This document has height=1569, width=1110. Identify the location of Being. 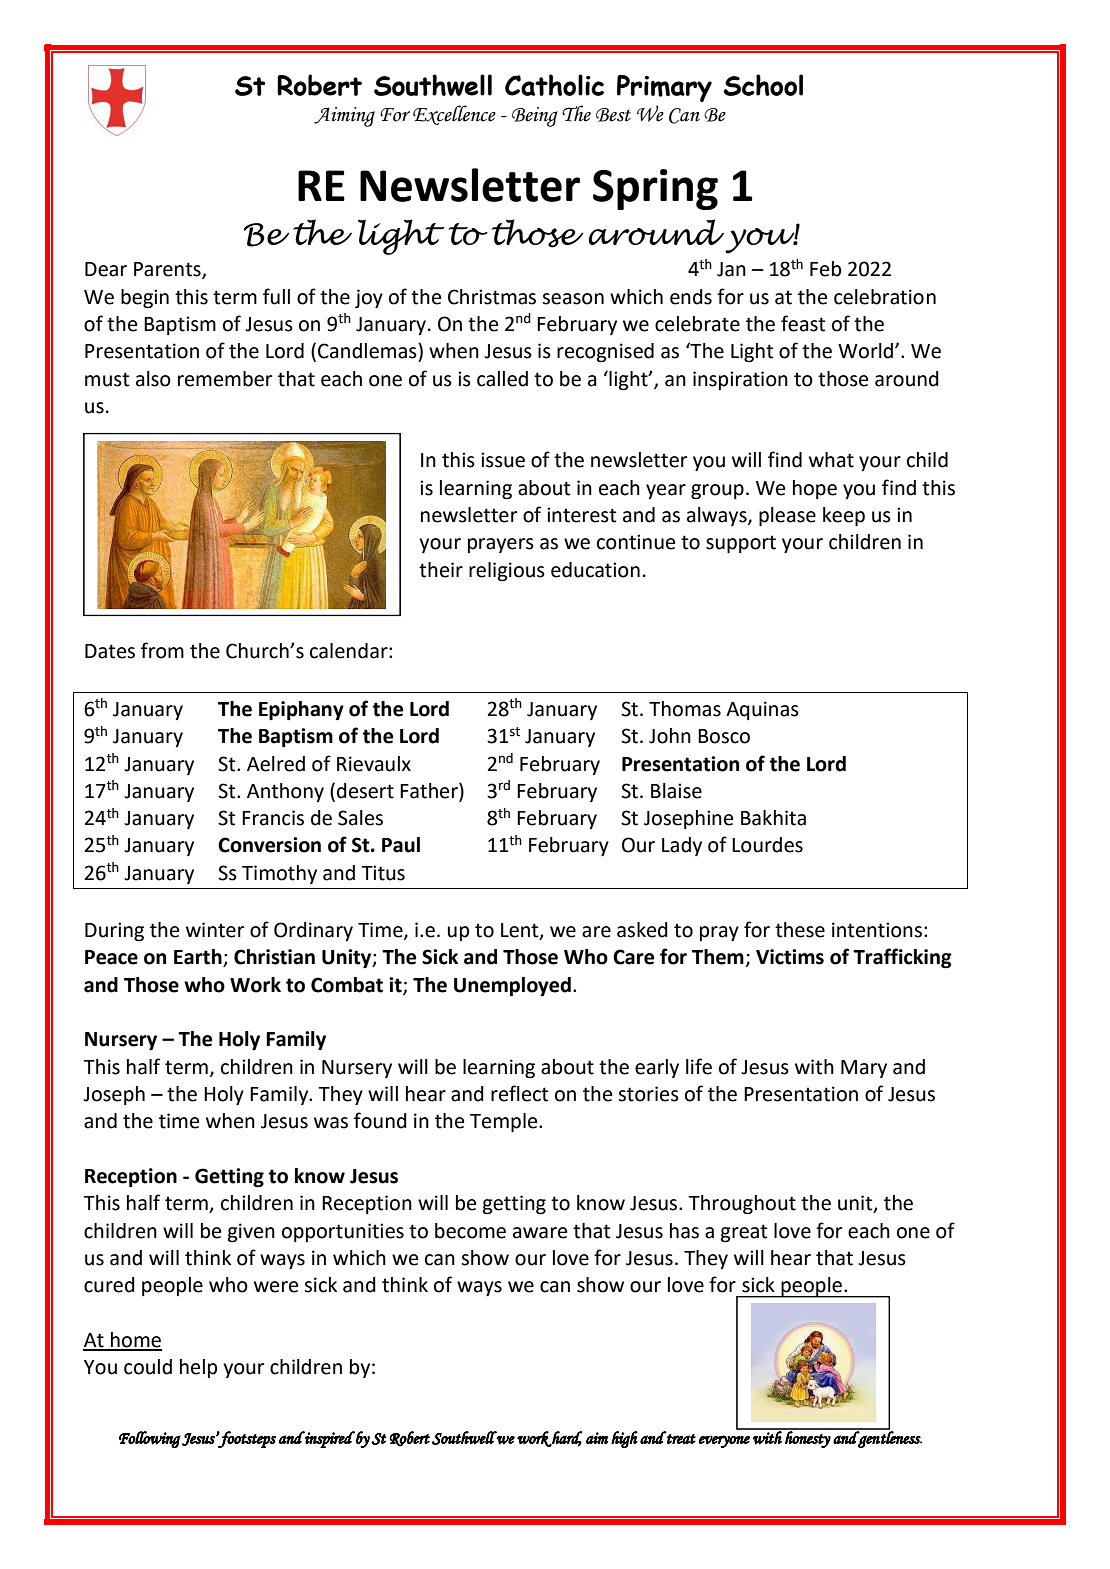
(535, 117).
